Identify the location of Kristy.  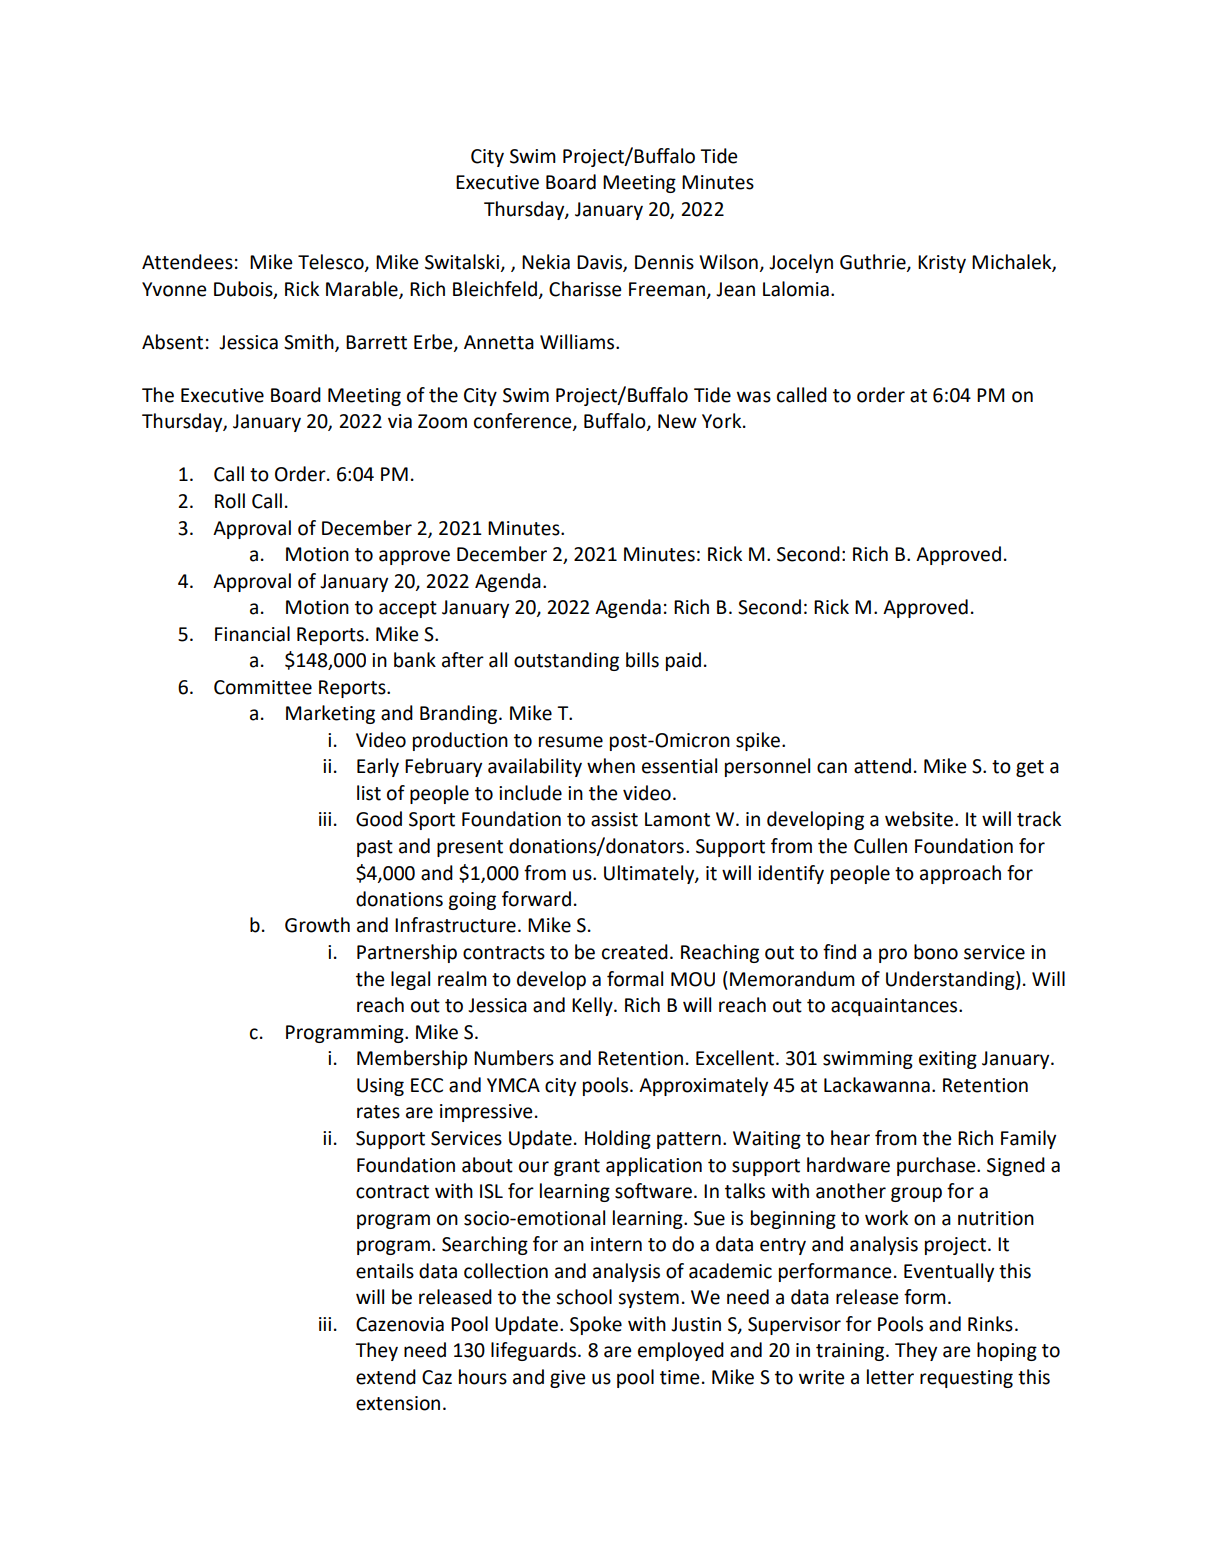
(942, 264).
